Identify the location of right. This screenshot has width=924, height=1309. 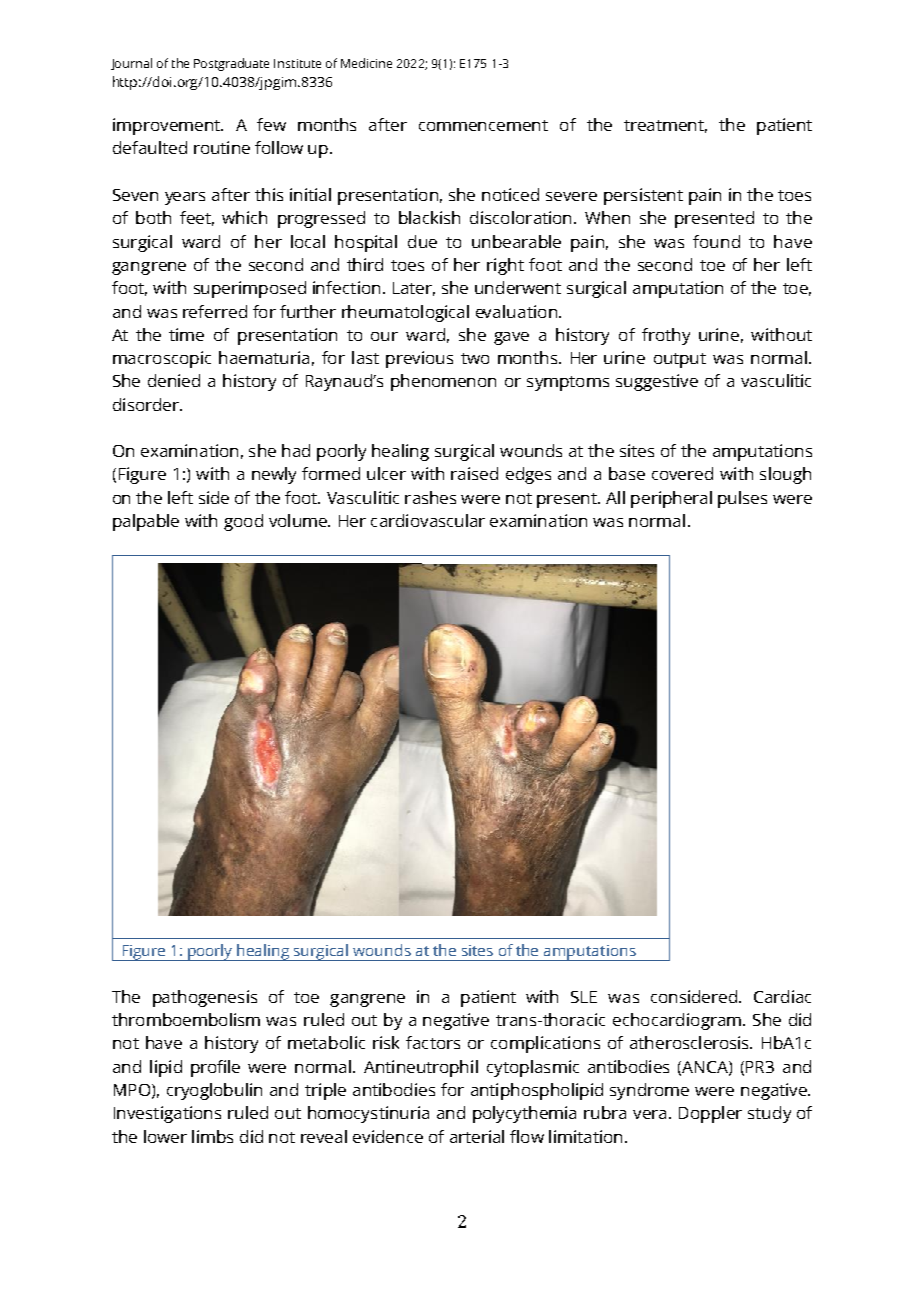
(505, 266).
